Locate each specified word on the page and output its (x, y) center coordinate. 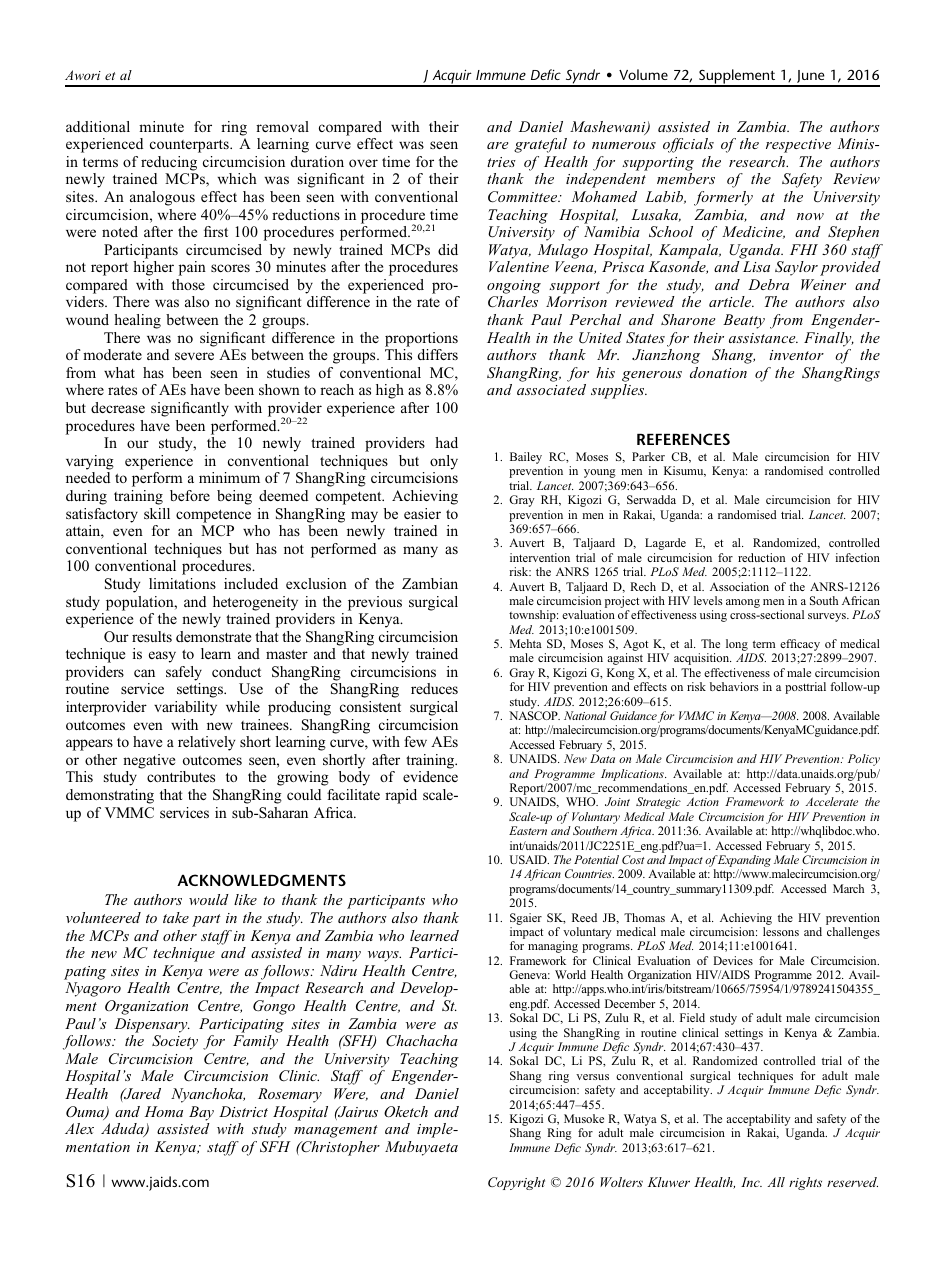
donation (718, 372)
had (446, 442)
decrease (118, 407)
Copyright (516, 1183)
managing (553, 947)
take (176, 917)
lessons (781, 931)
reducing (169, 163)
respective (798, 146)
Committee (524, 197)
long (737, 646)
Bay (201, 1113)
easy (162, 657)
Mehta (526, 643)
